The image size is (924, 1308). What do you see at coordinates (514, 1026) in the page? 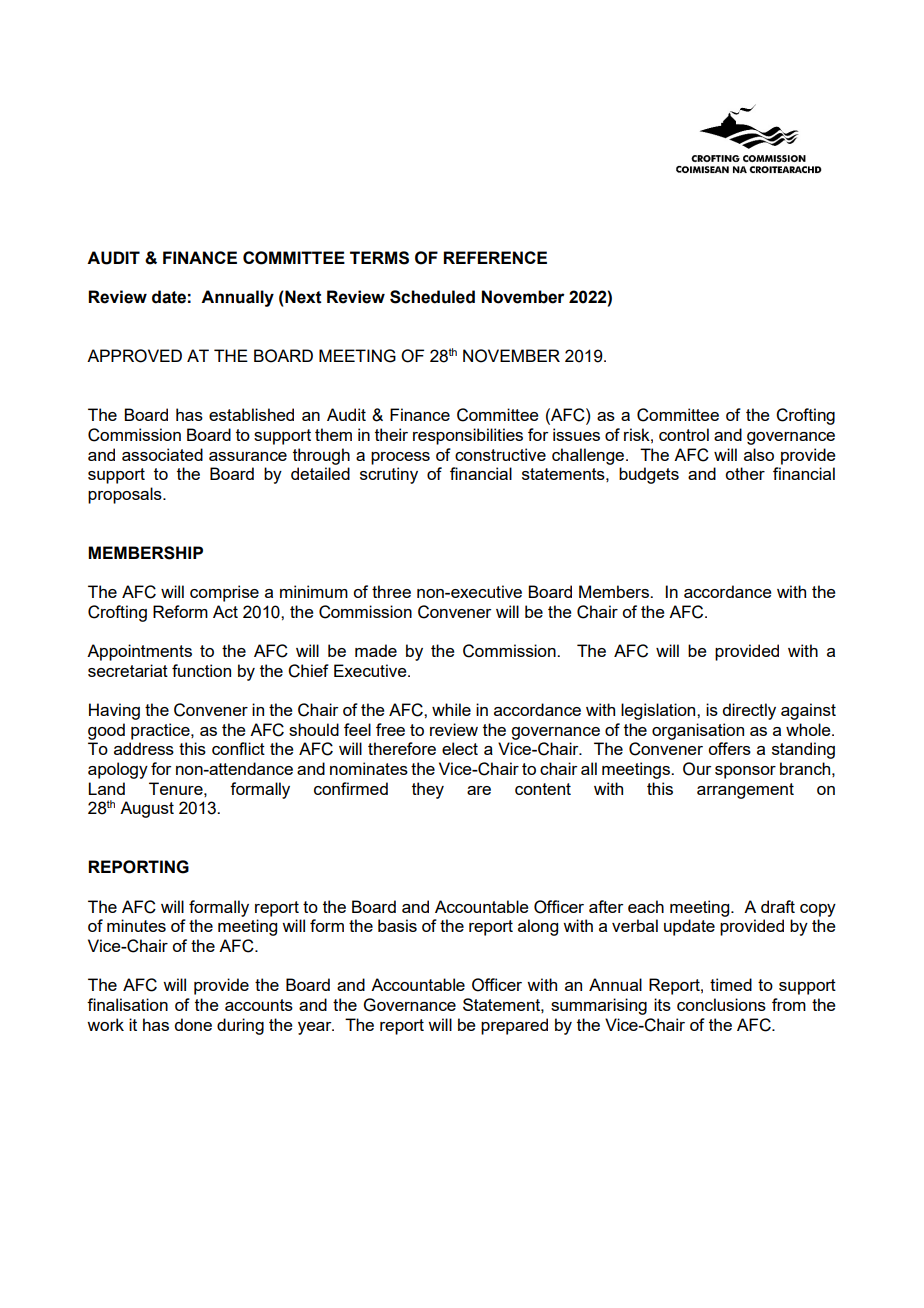
I see `prepared` at bounding box center [514, 1026].
